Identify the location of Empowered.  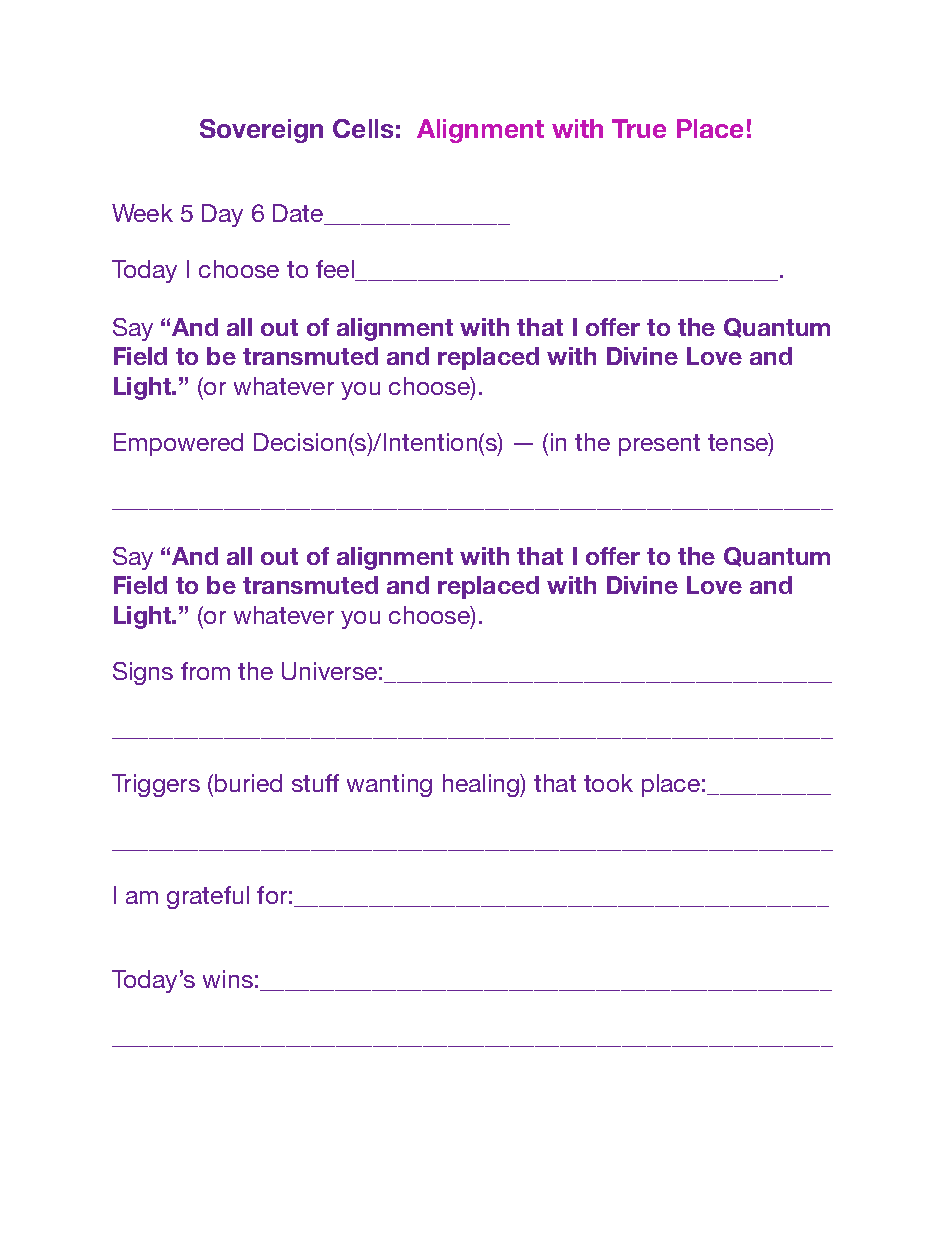
(178, 444).
